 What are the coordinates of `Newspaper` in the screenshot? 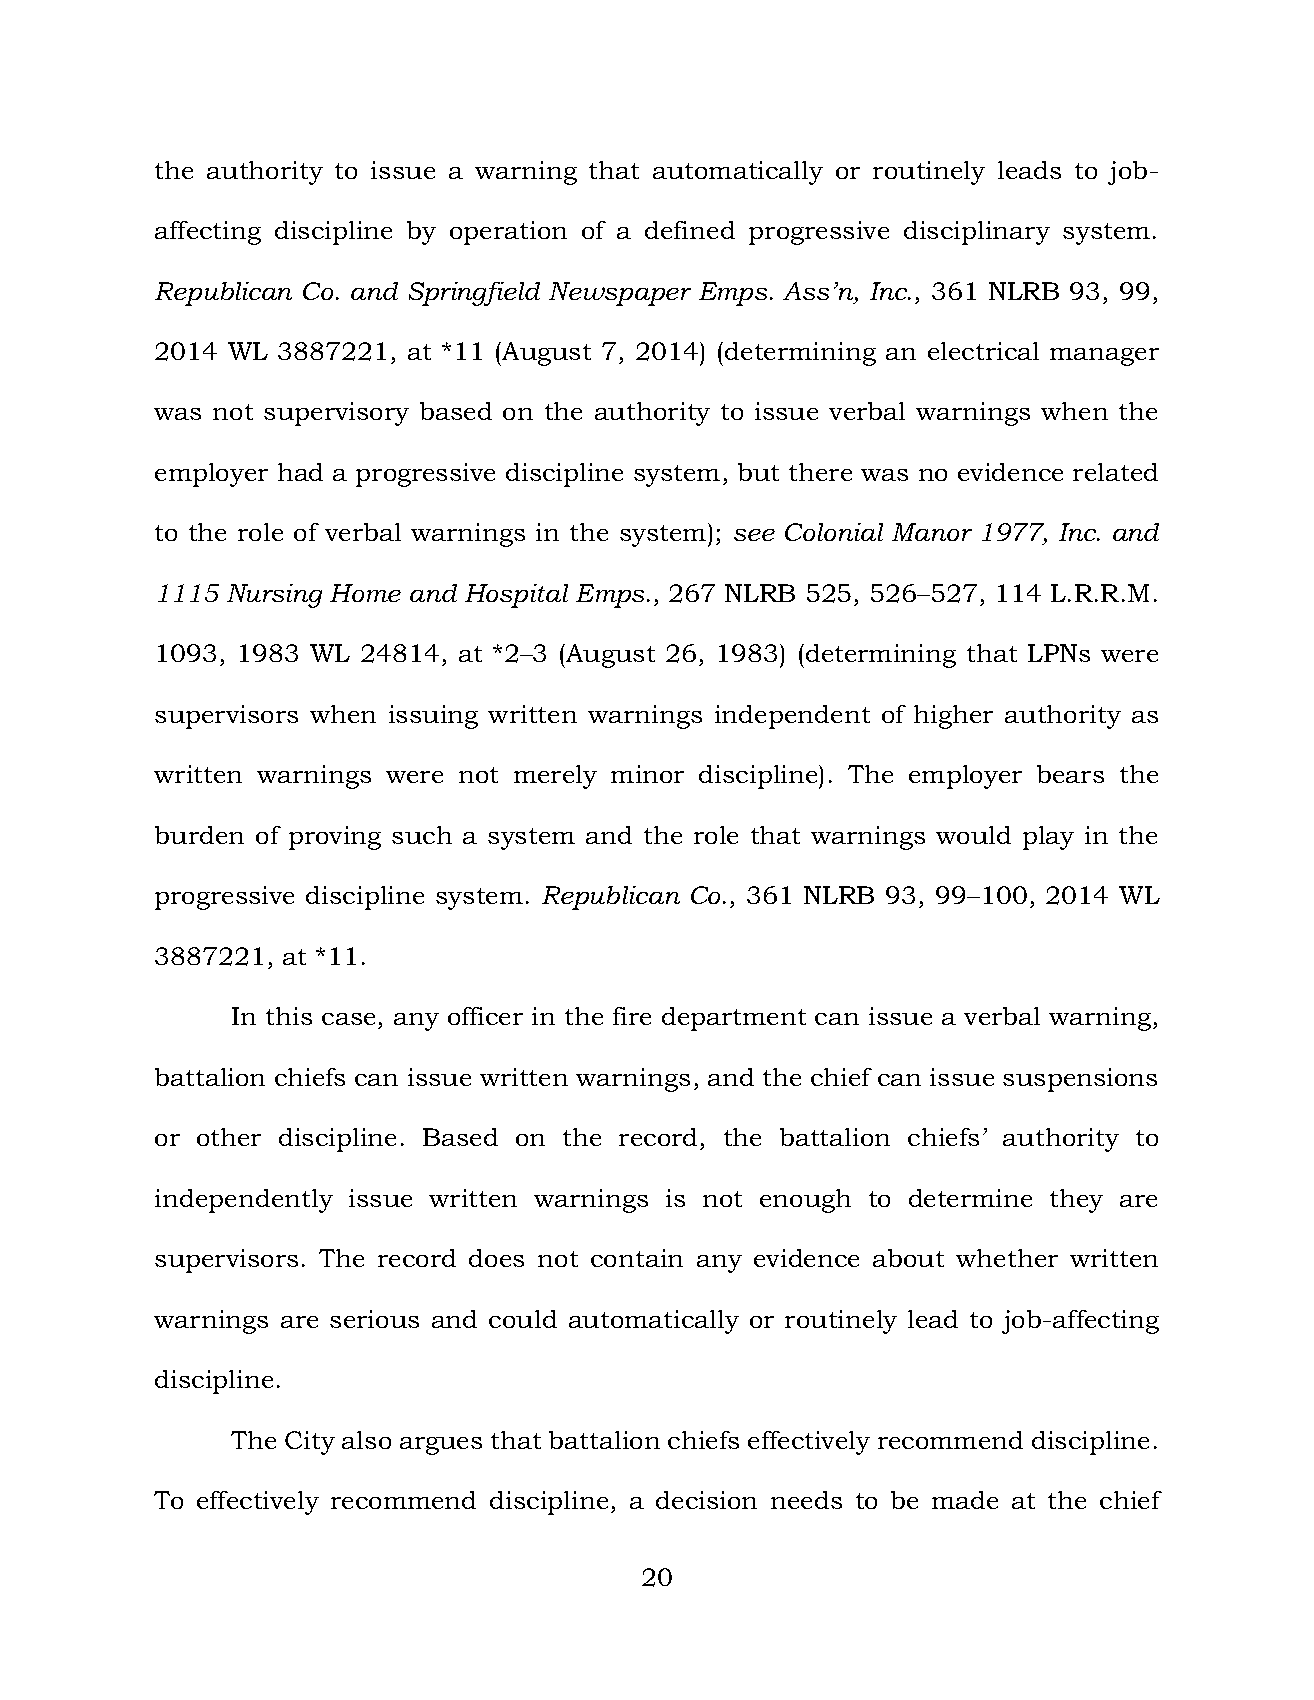 It's located at (620, 294).
